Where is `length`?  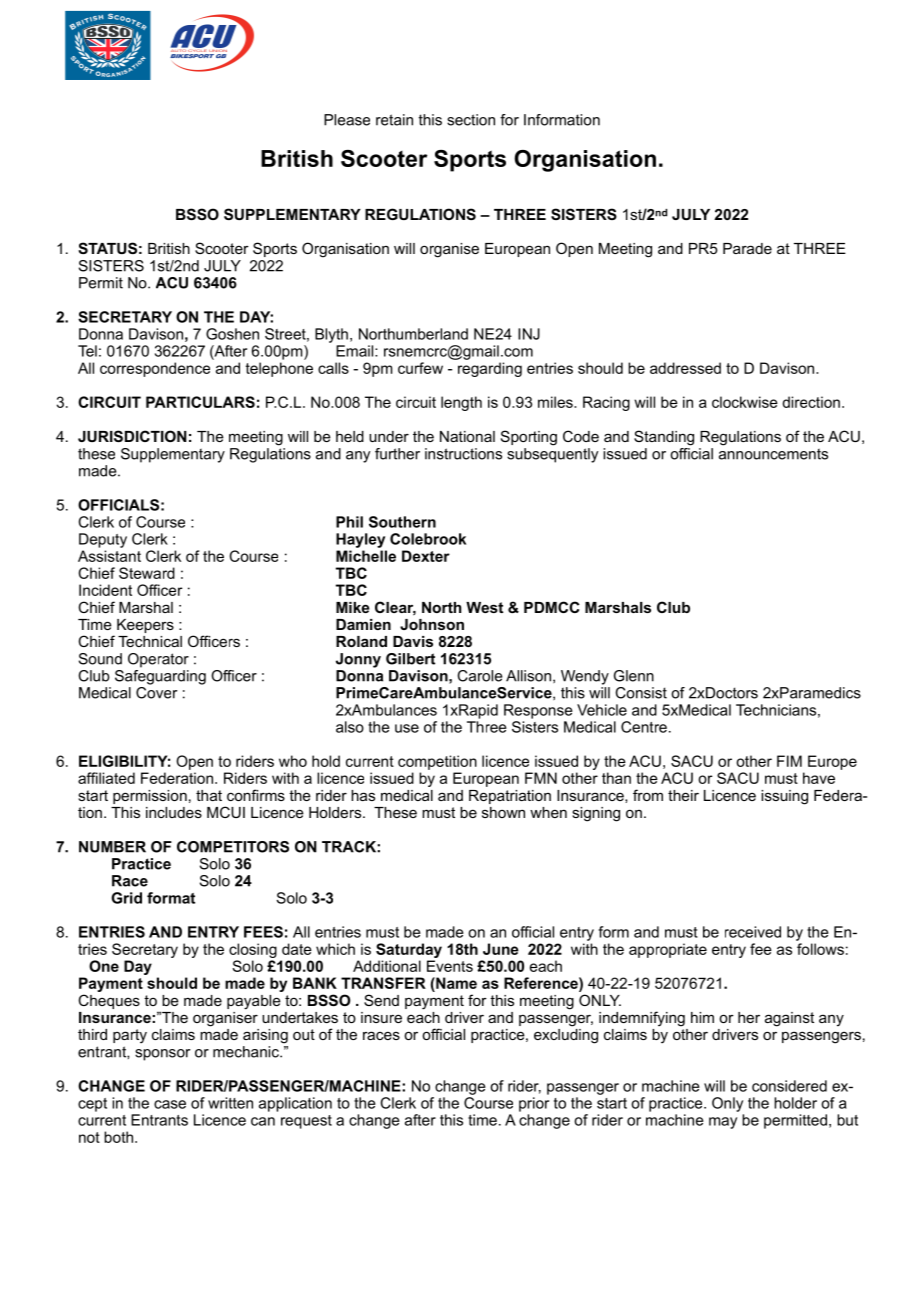 length is located at coordinates (461, 403).
